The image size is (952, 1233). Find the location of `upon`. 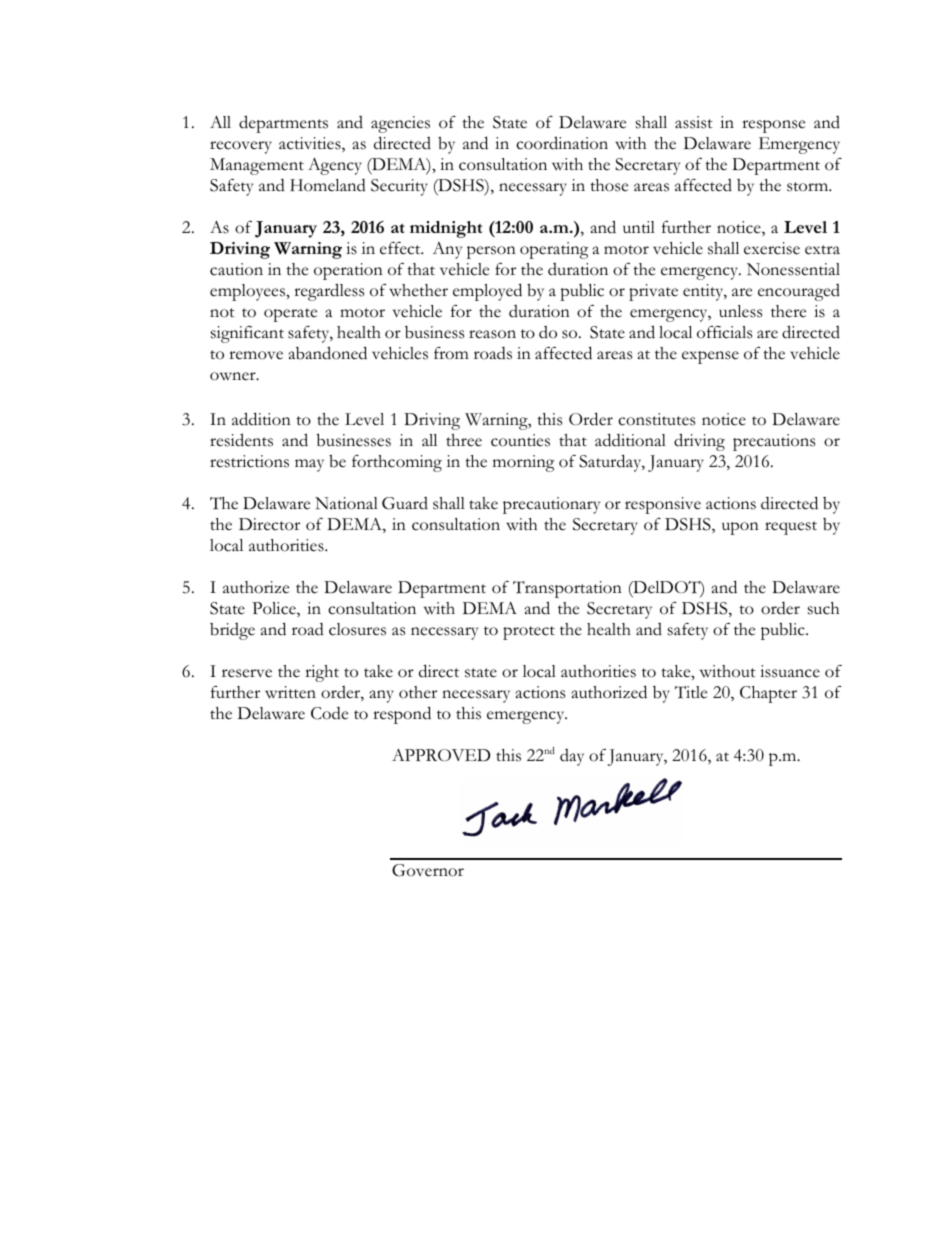

upon is located at coordinates (740, 528).
